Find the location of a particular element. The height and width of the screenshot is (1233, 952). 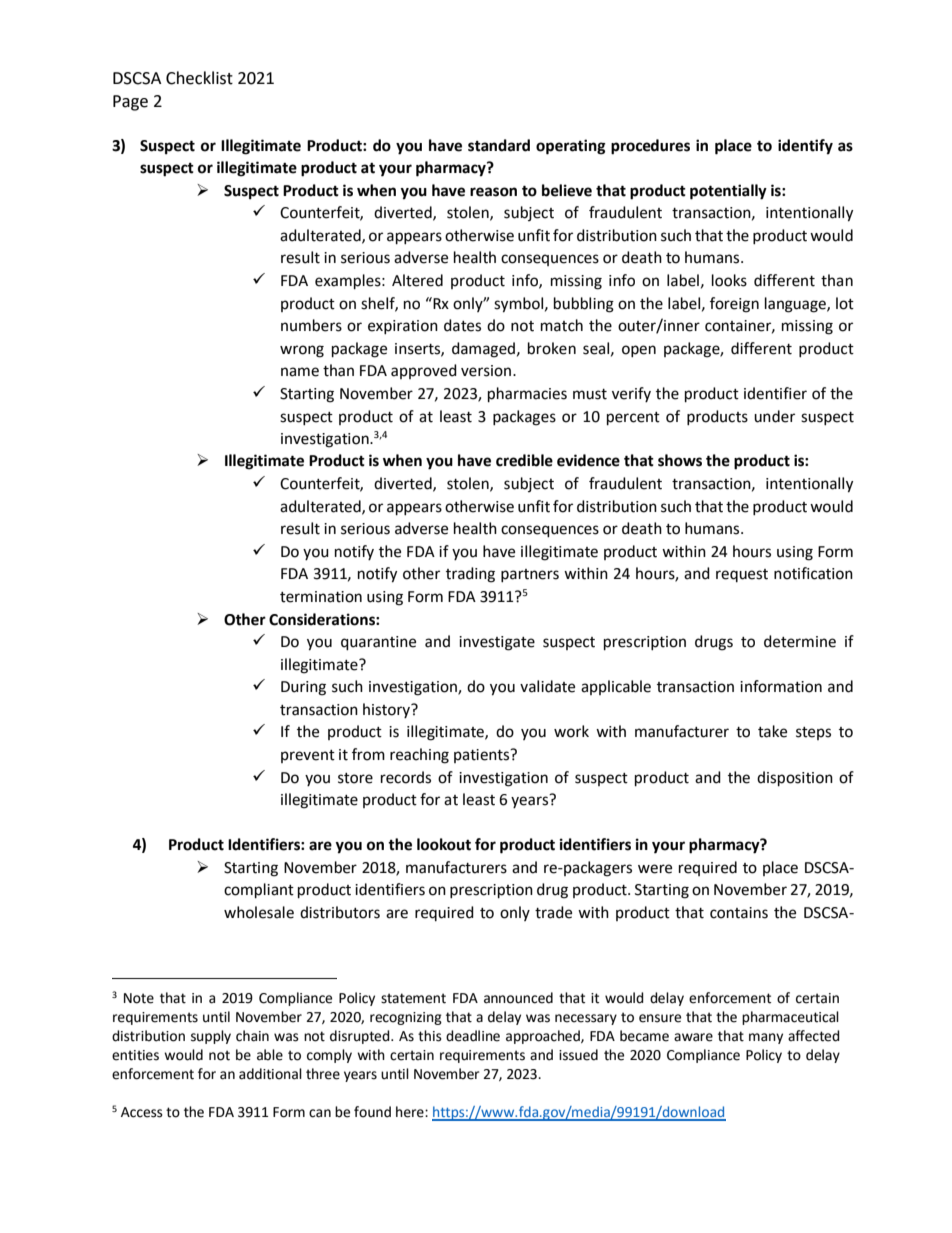

credible is located at coordinates (524, 460).
